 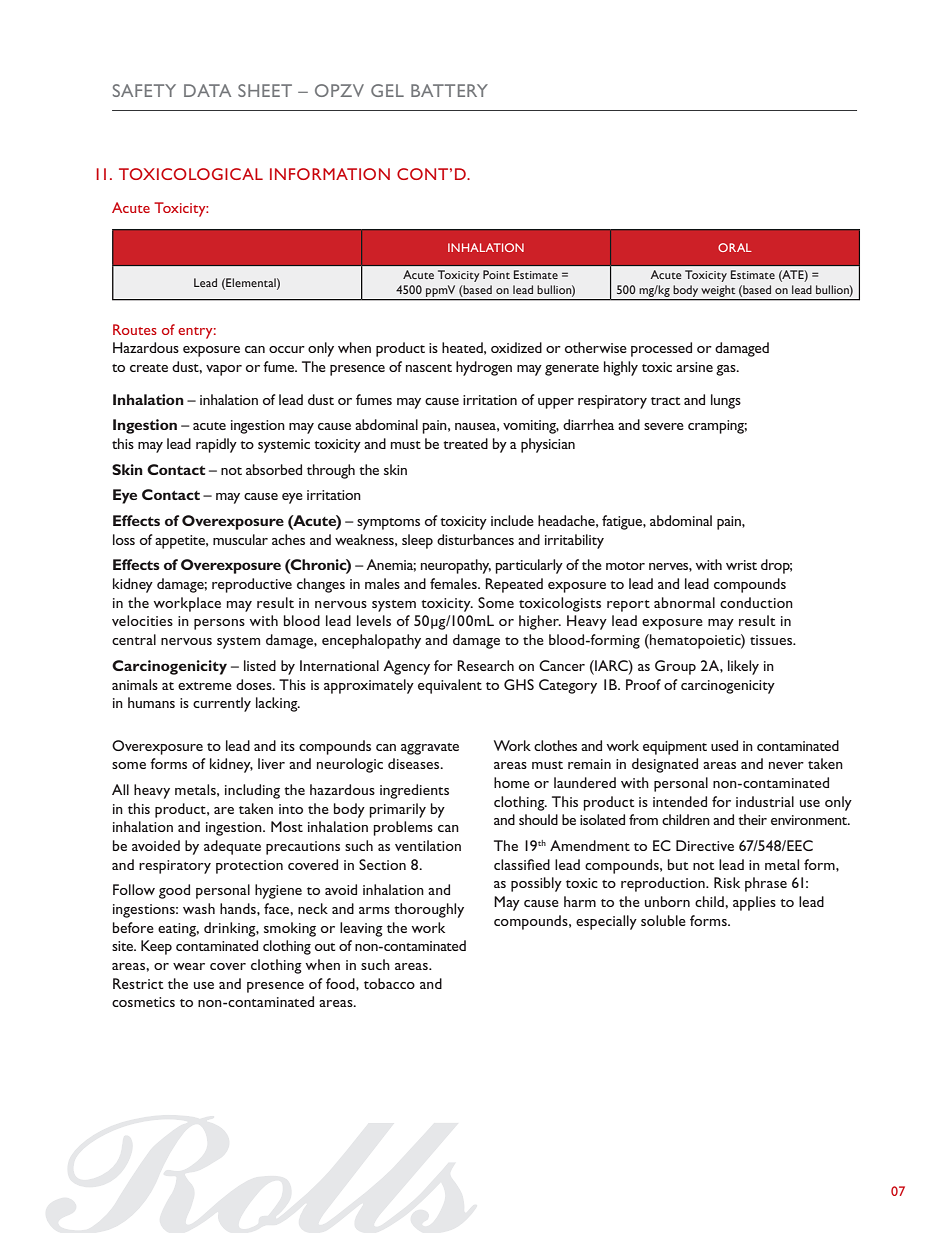 What do you see at coordinates (661, 349) in the page?
I see `processed` at bounding box center [661, 349].
